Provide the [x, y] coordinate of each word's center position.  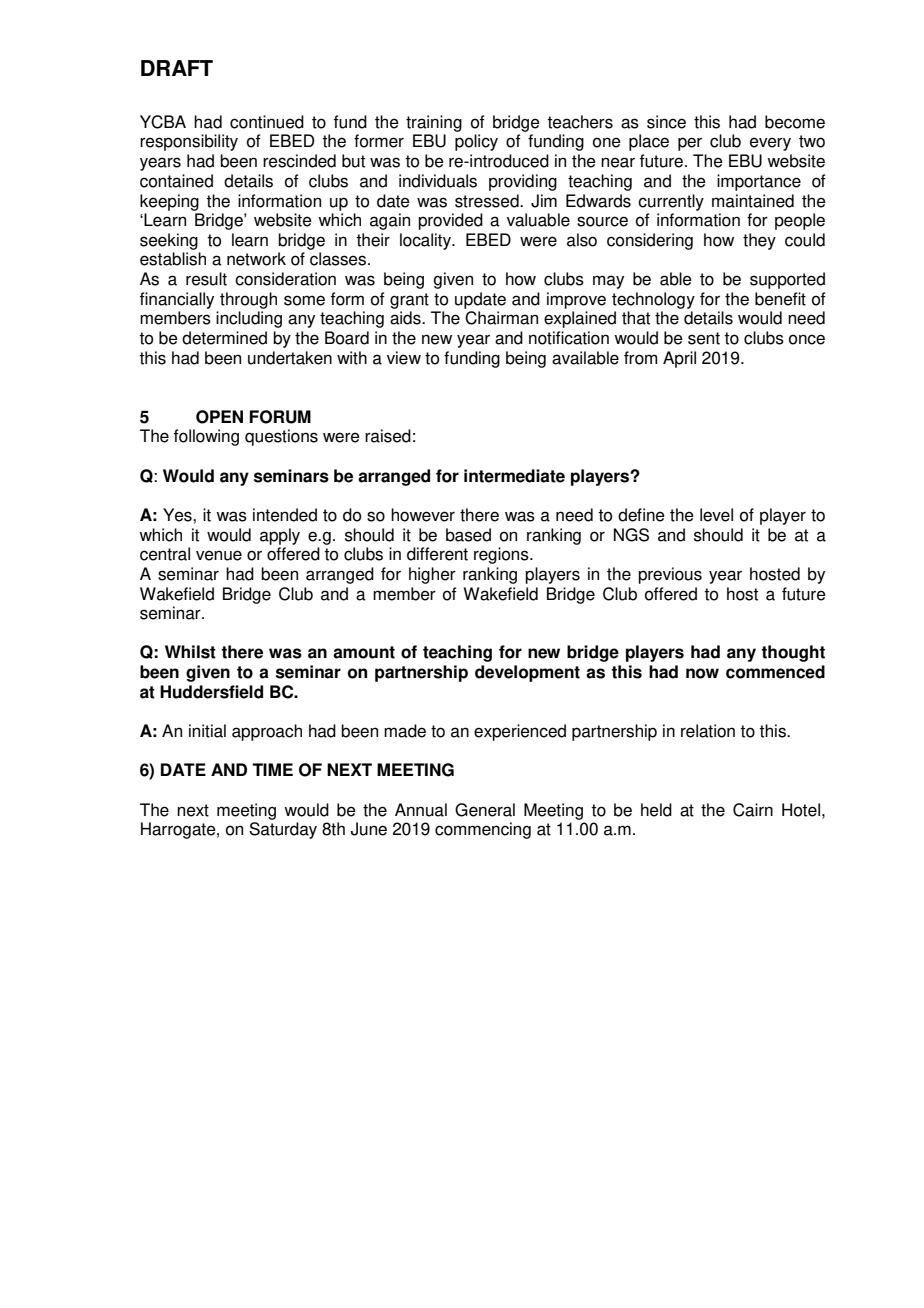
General [485, 810]
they [759, 241]
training [434, 123]
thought [793, 653]
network [256, 259]
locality [426, 241]
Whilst [190, 652]
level [716, 515]
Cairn [753, 810]
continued [267, 122]
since [666, 122]
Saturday [283, 830]
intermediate [514, 476]
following [206, 437]
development [527, 673]
